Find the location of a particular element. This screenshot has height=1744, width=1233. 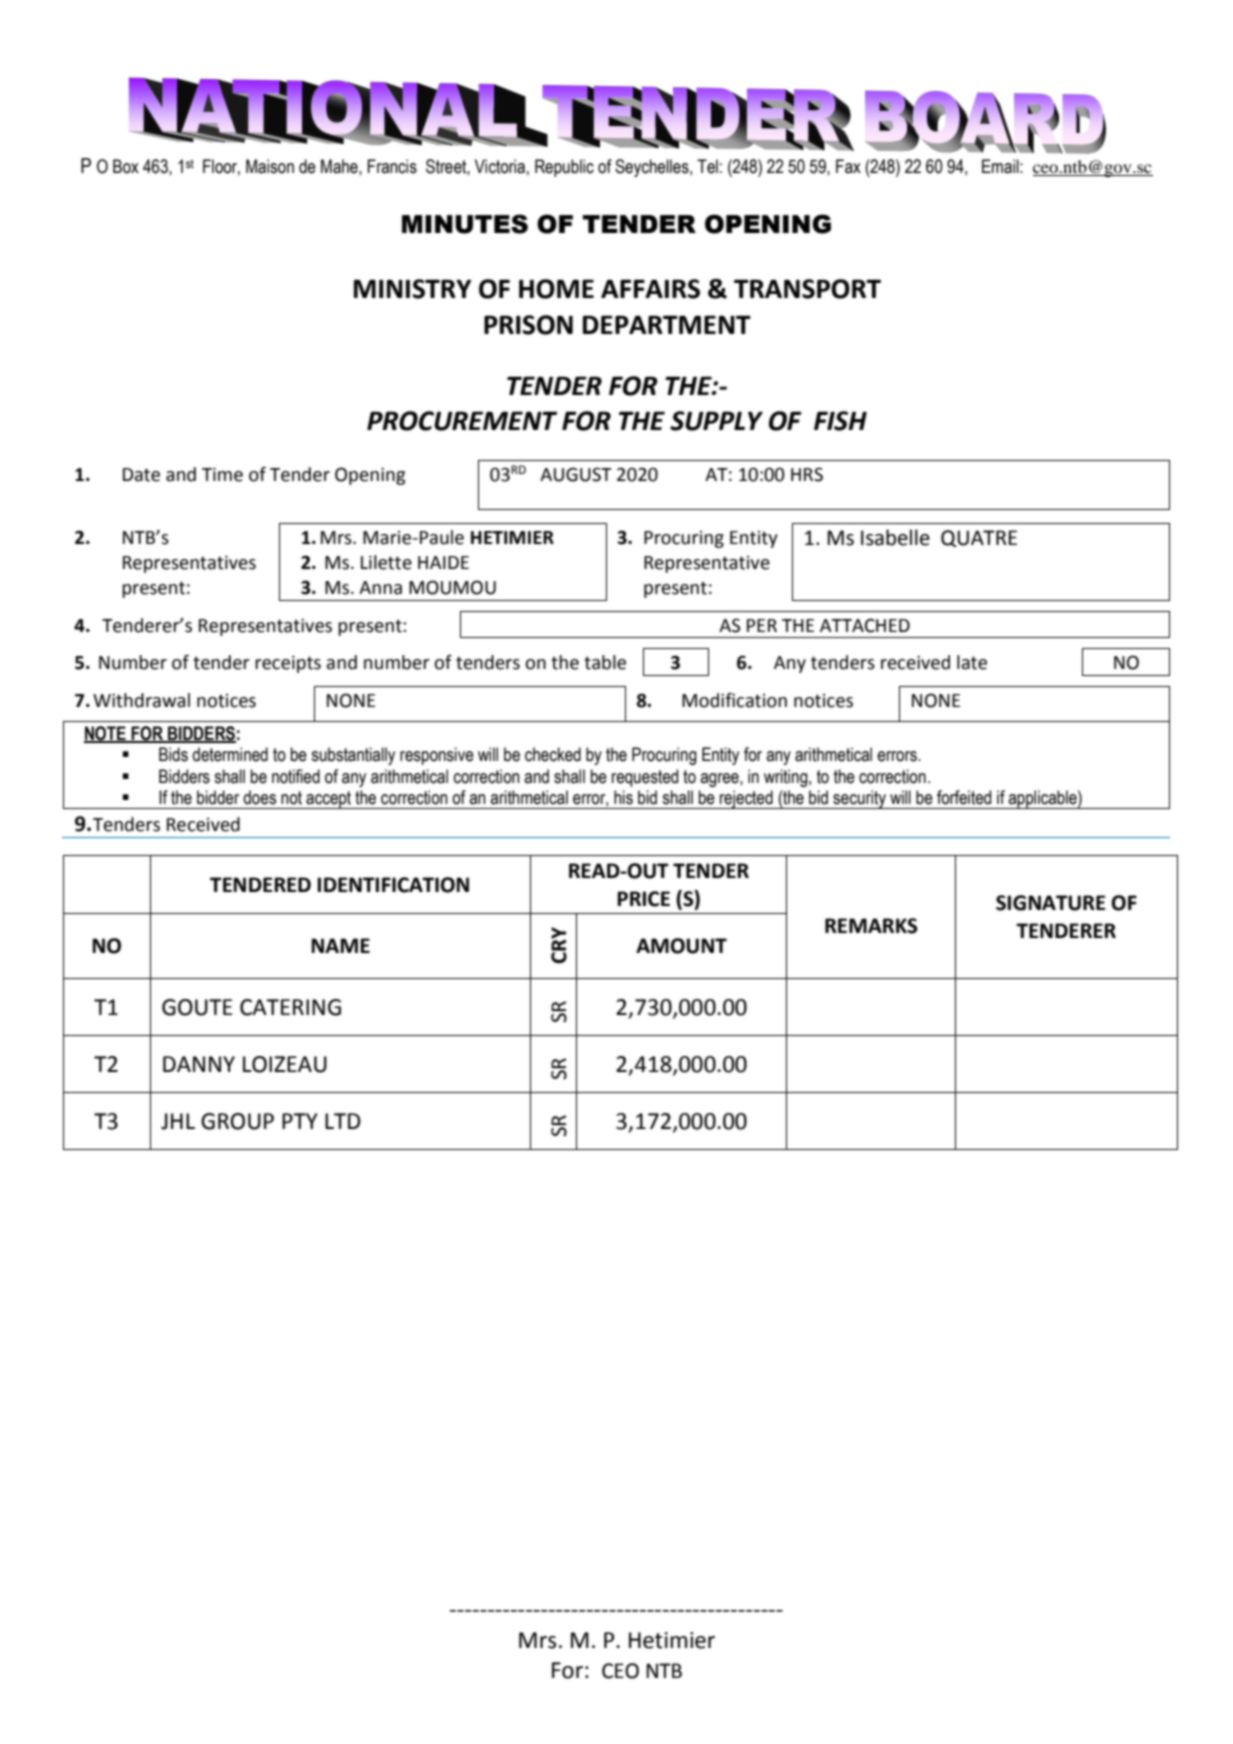

late is located at coordinates (972, 662).
